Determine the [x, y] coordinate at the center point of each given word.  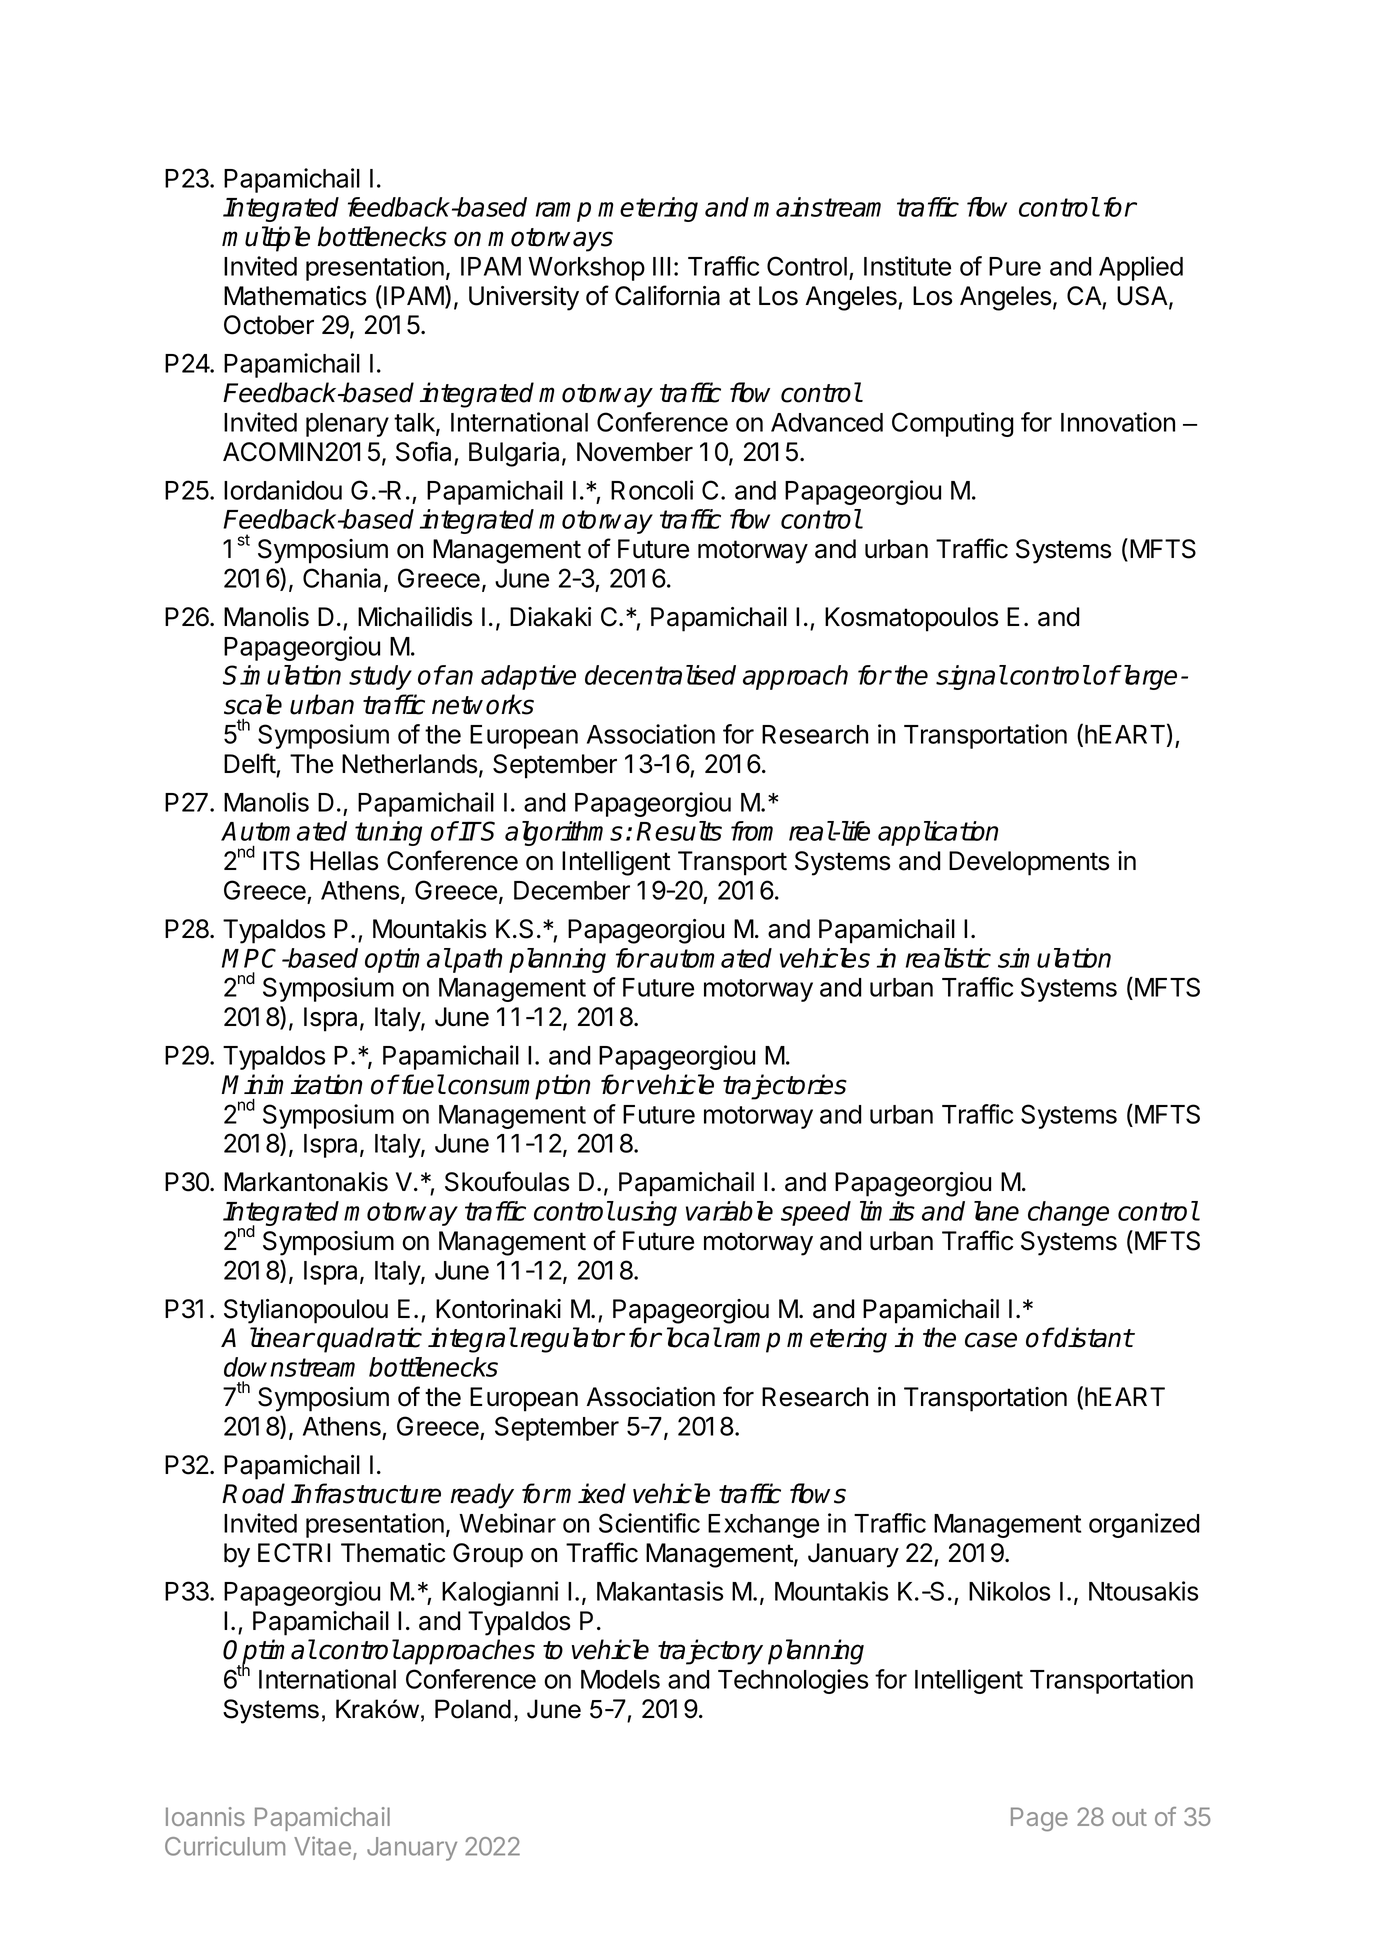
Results [679, 831]
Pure [1015, 266]
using [647, 1213]
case [991, 1340]
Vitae [322, 1846]
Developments [1029, 863]
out [1129, 1817]
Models [620, 1679]
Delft [250, 763]
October [269, 325]
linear [282, 1337]
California [667, 295]
